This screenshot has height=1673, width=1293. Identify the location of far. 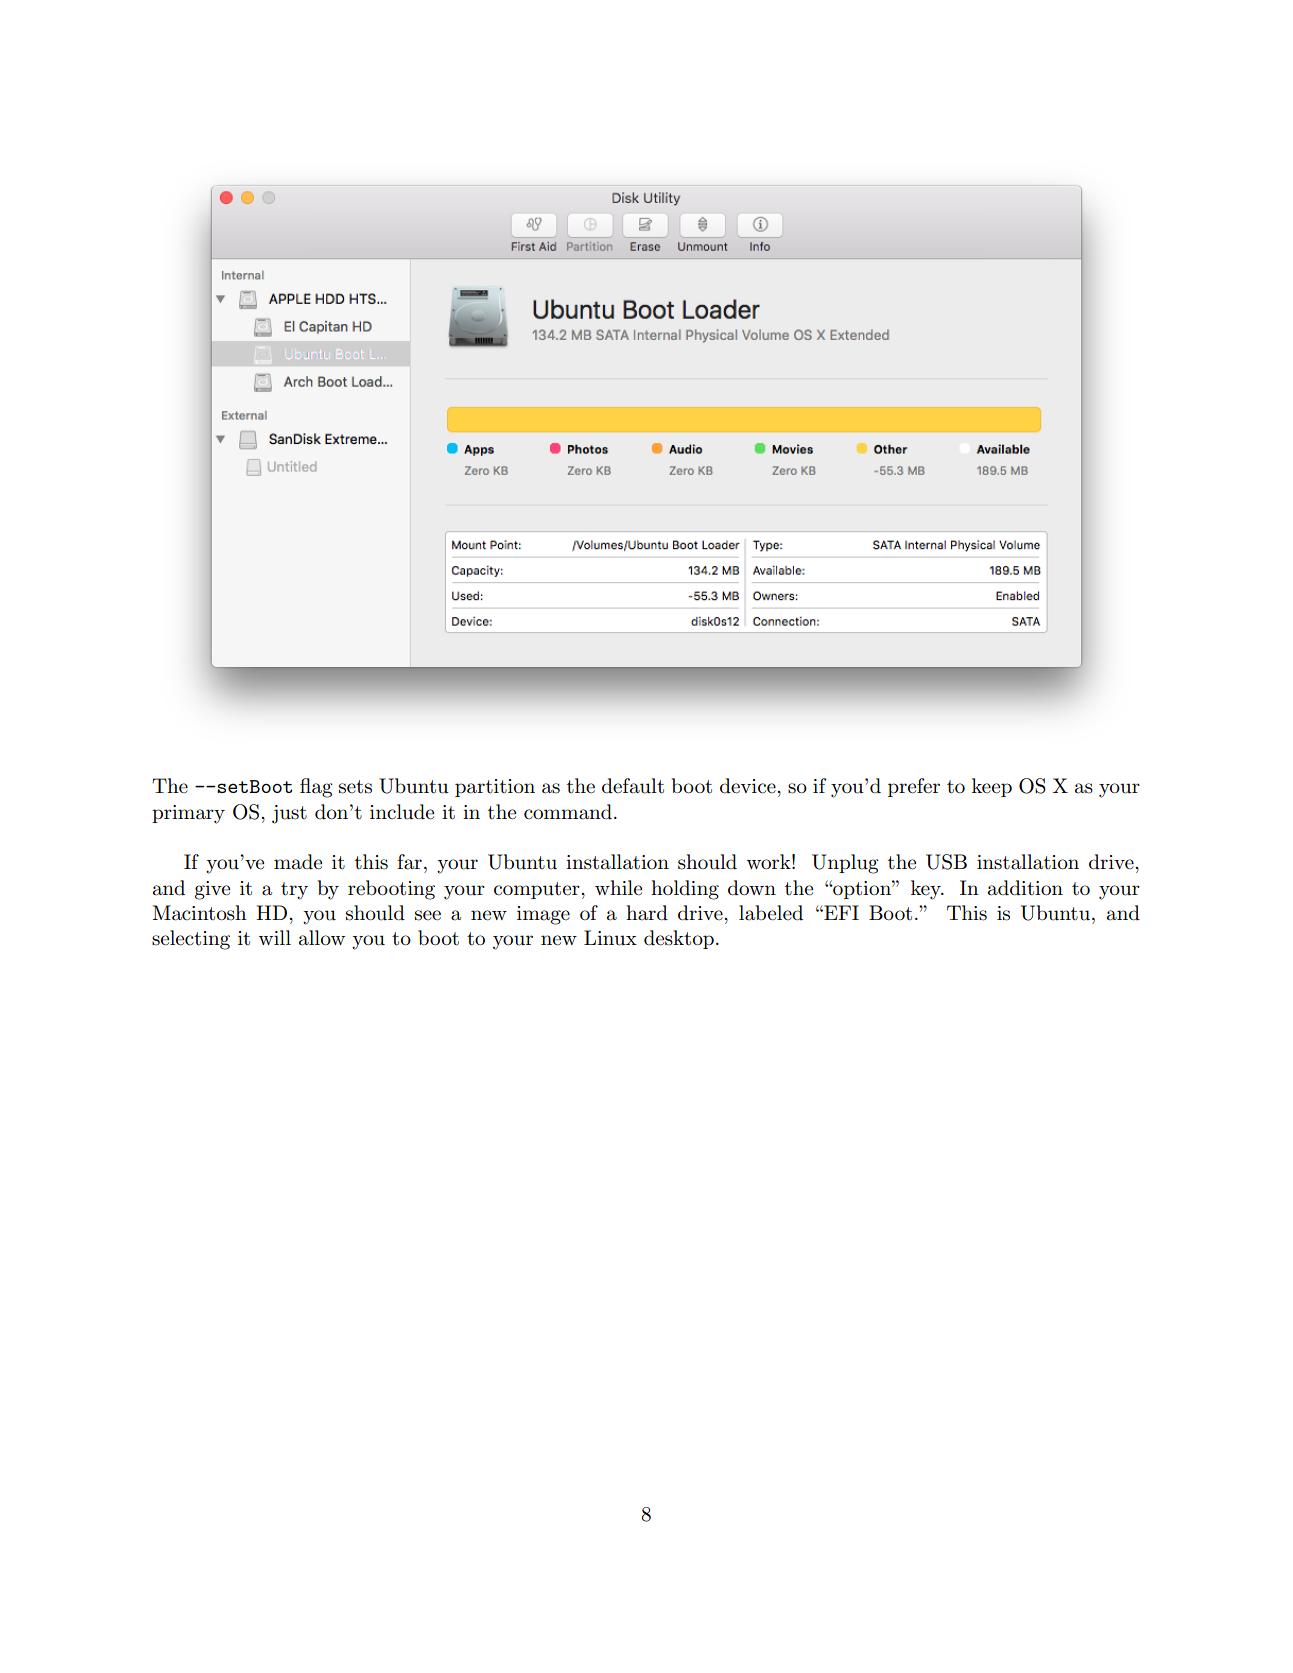
(409, 862).
